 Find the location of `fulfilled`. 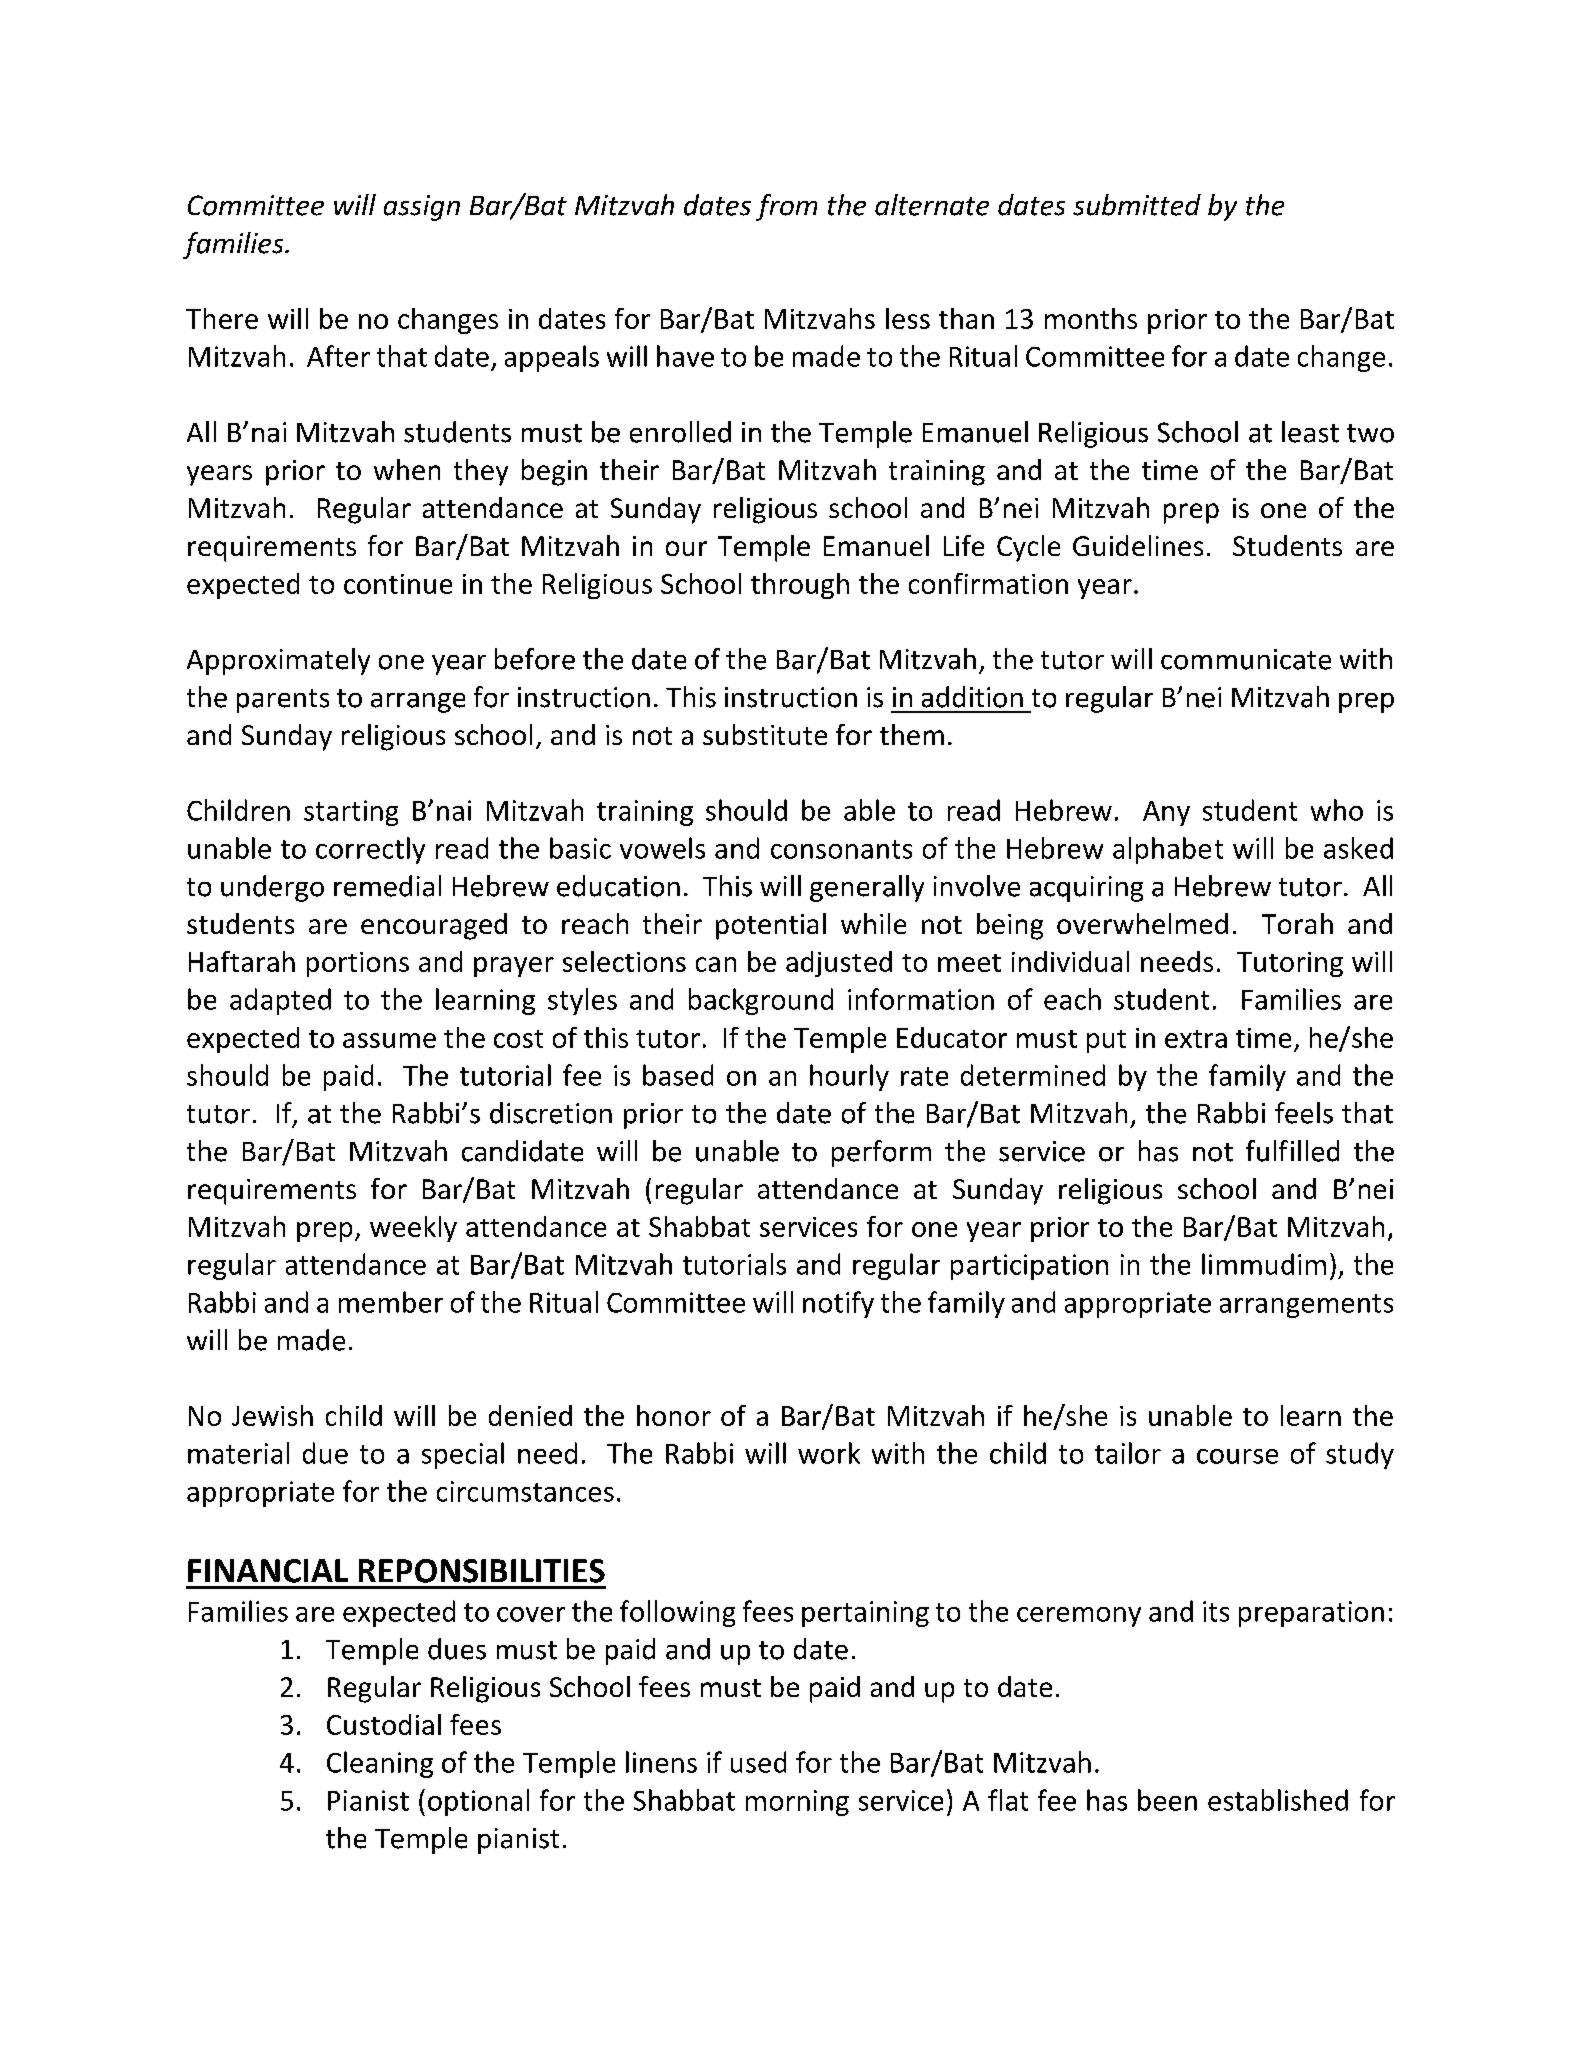

fulfilled is located at coordinates (1292, 1151).
